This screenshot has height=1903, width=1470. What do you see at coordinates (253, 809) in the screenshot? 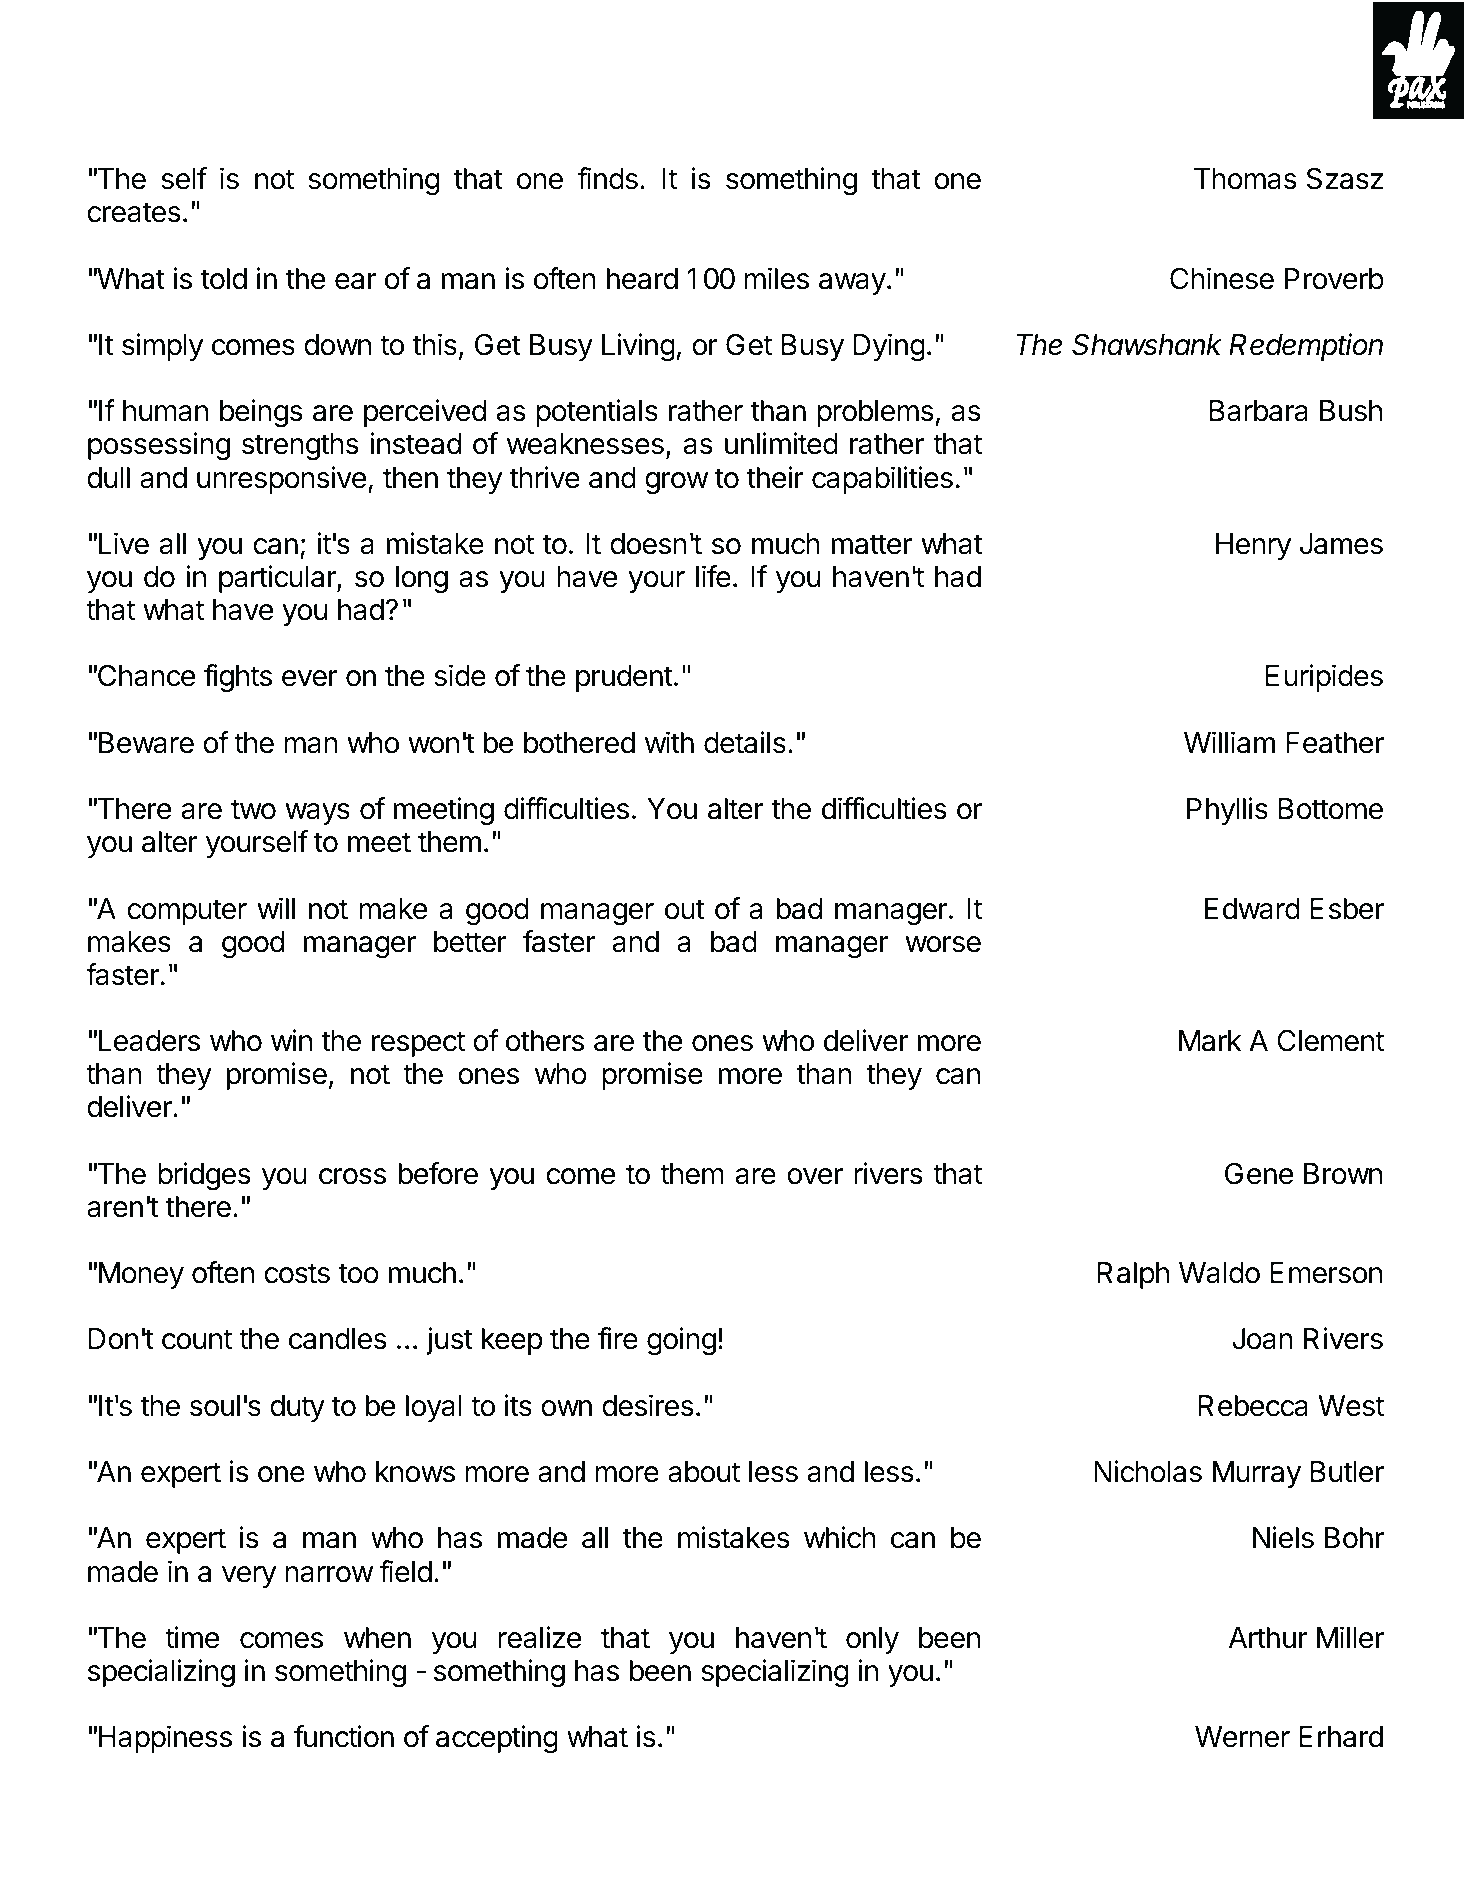
I see `two` at bounding box center [253, 809].
